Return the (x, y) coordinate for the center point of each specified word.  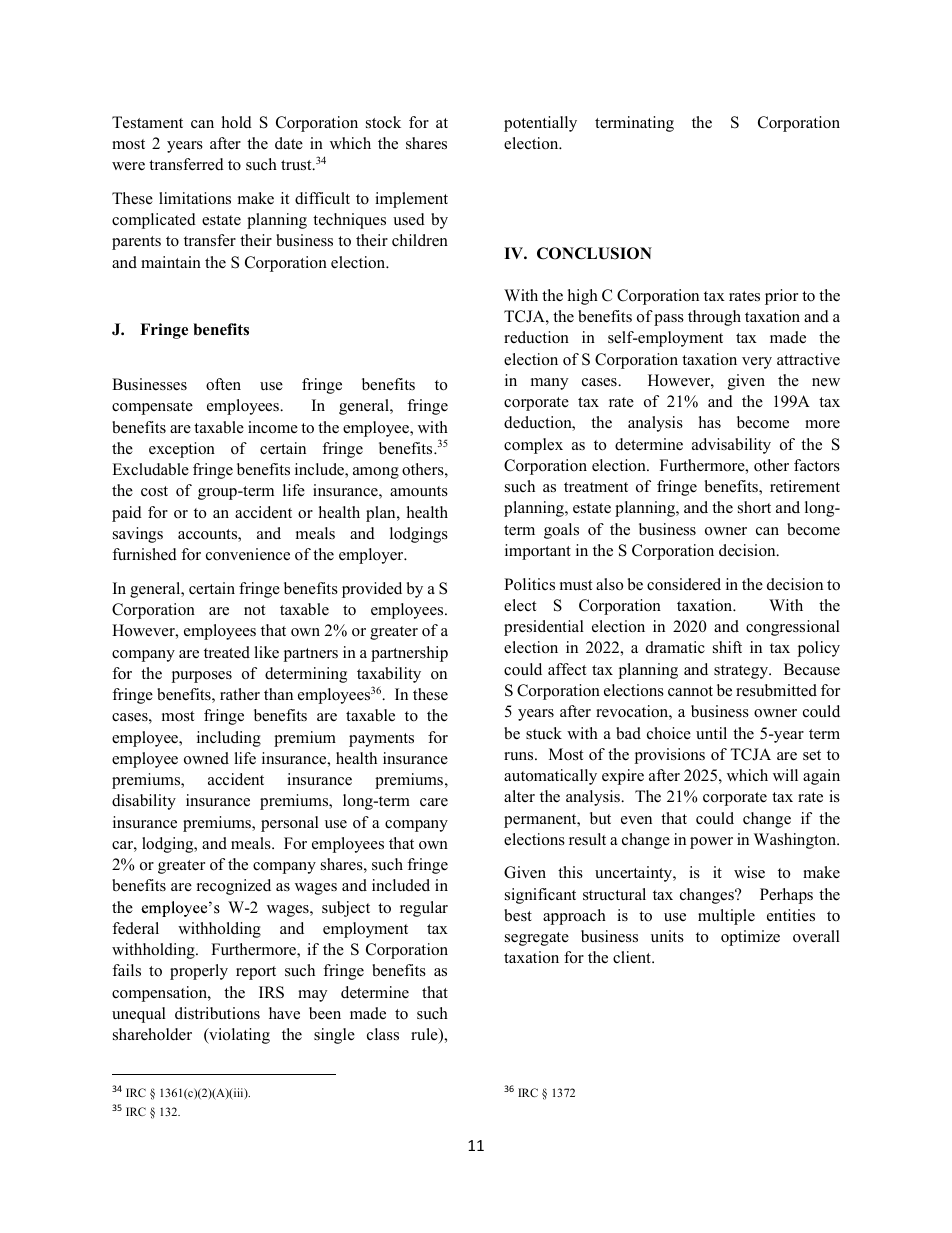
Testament (147, 122)
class (383, 1034)
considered (684, 584)
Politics (529, 584)
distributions (217, 1013)
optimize (750, 938)
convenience (248, 554)
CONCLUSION (594, 253)
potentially (540, 124)
